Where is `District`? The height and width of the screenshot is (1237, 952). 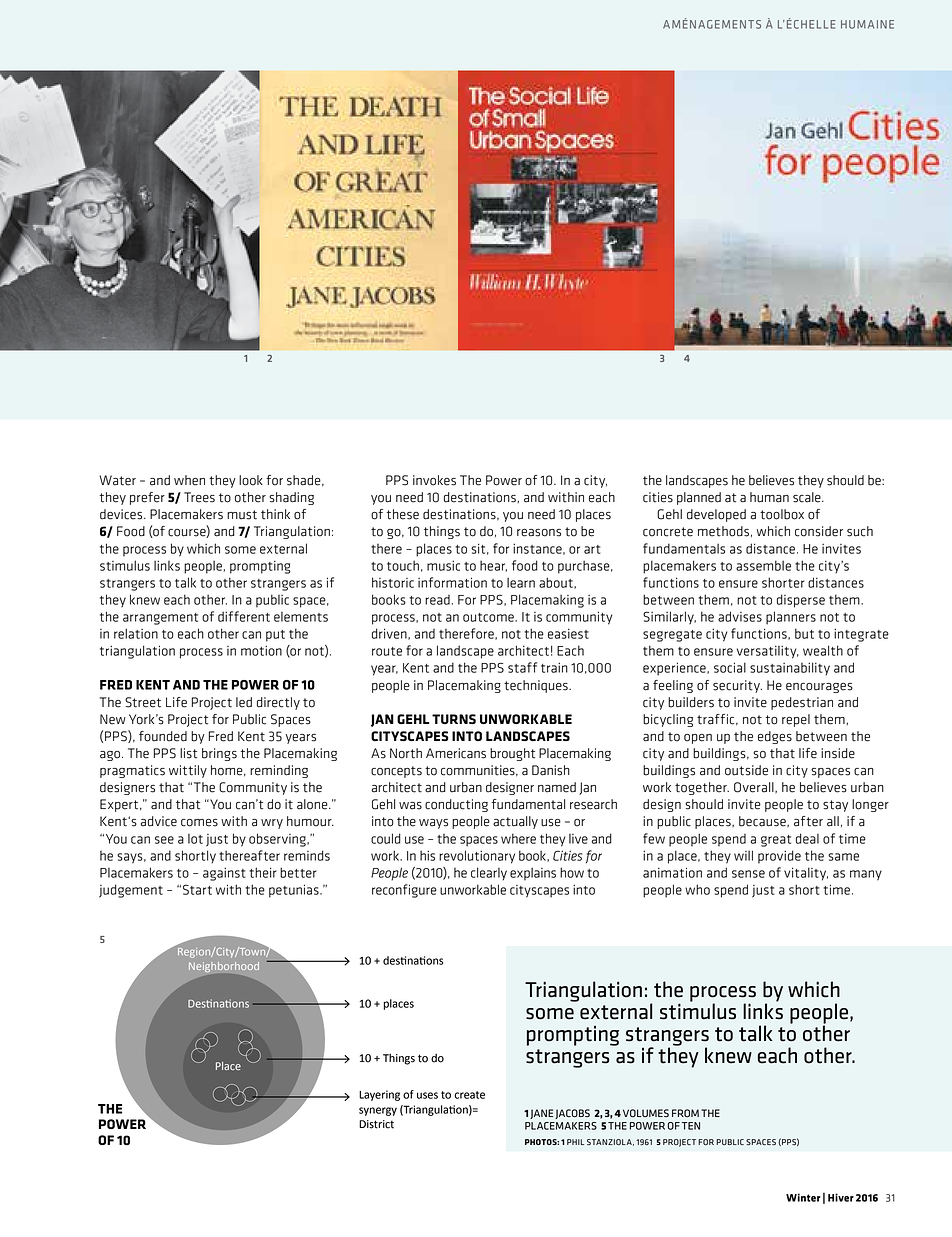
District is located at coordinates (376, 1124).
